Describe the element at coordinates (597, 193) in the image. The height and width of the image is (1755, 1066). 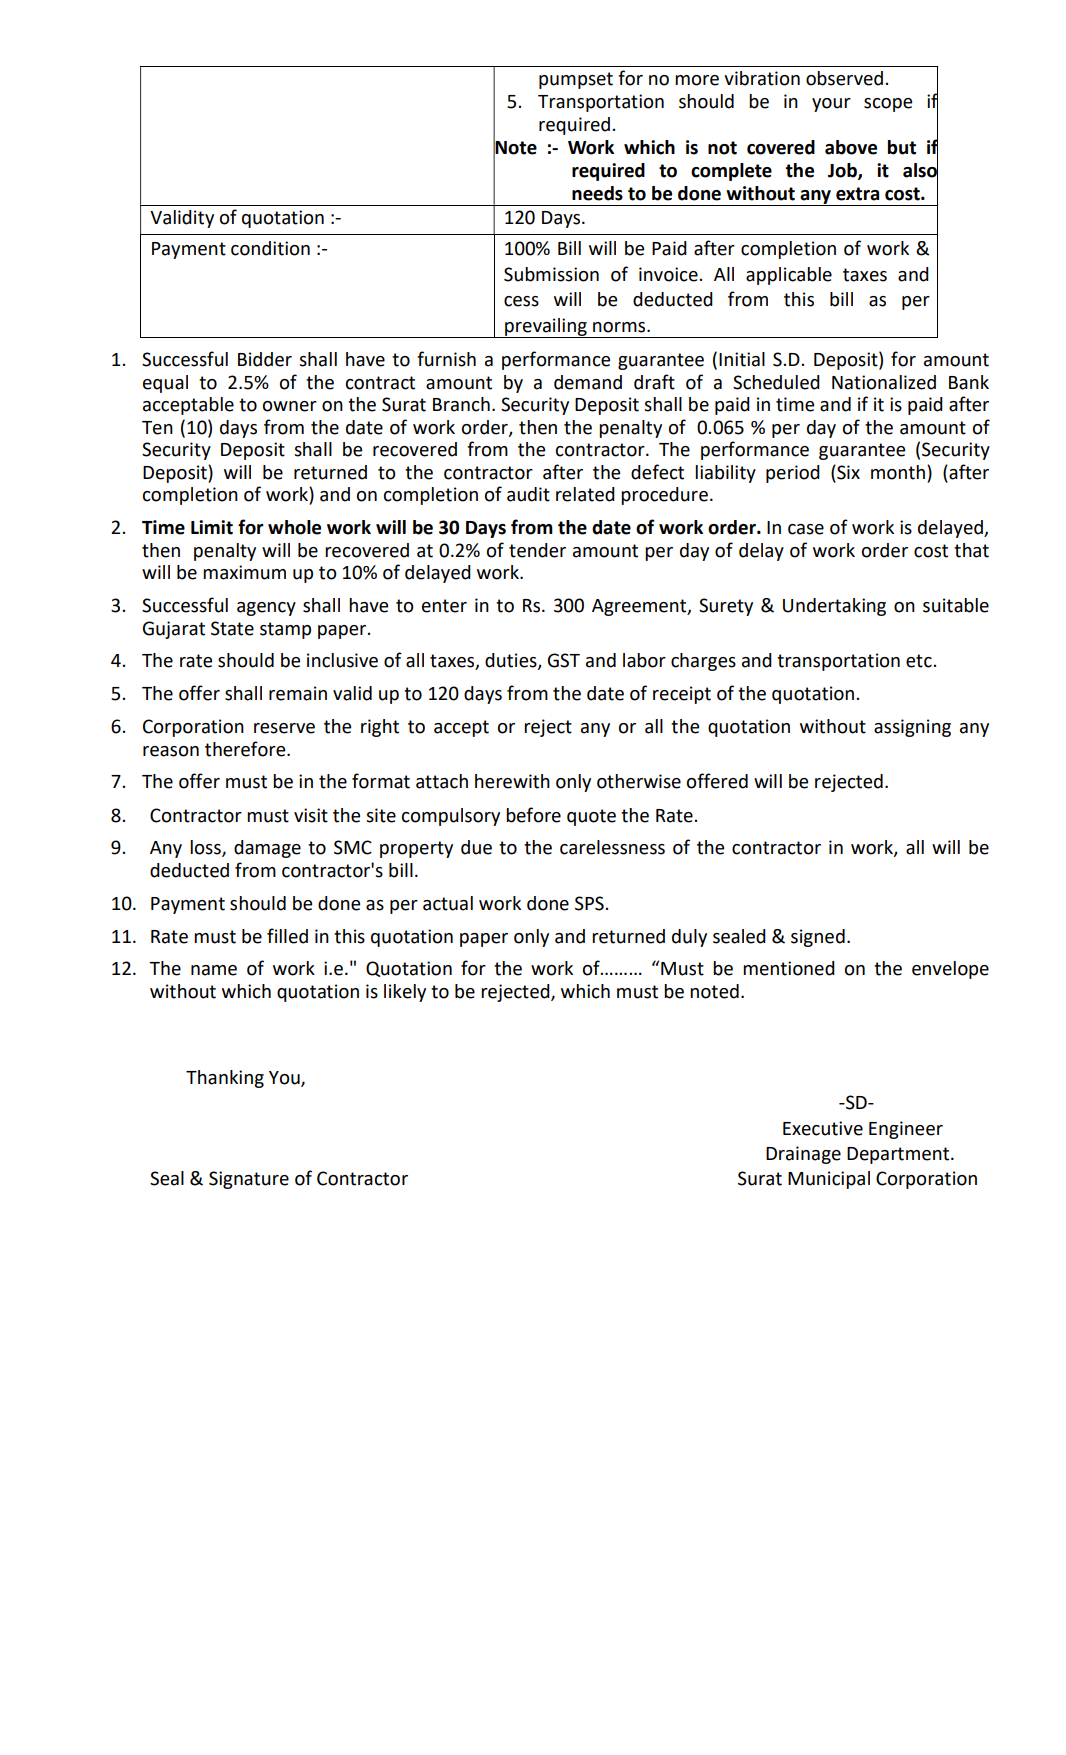
I see `needs` at that location.
